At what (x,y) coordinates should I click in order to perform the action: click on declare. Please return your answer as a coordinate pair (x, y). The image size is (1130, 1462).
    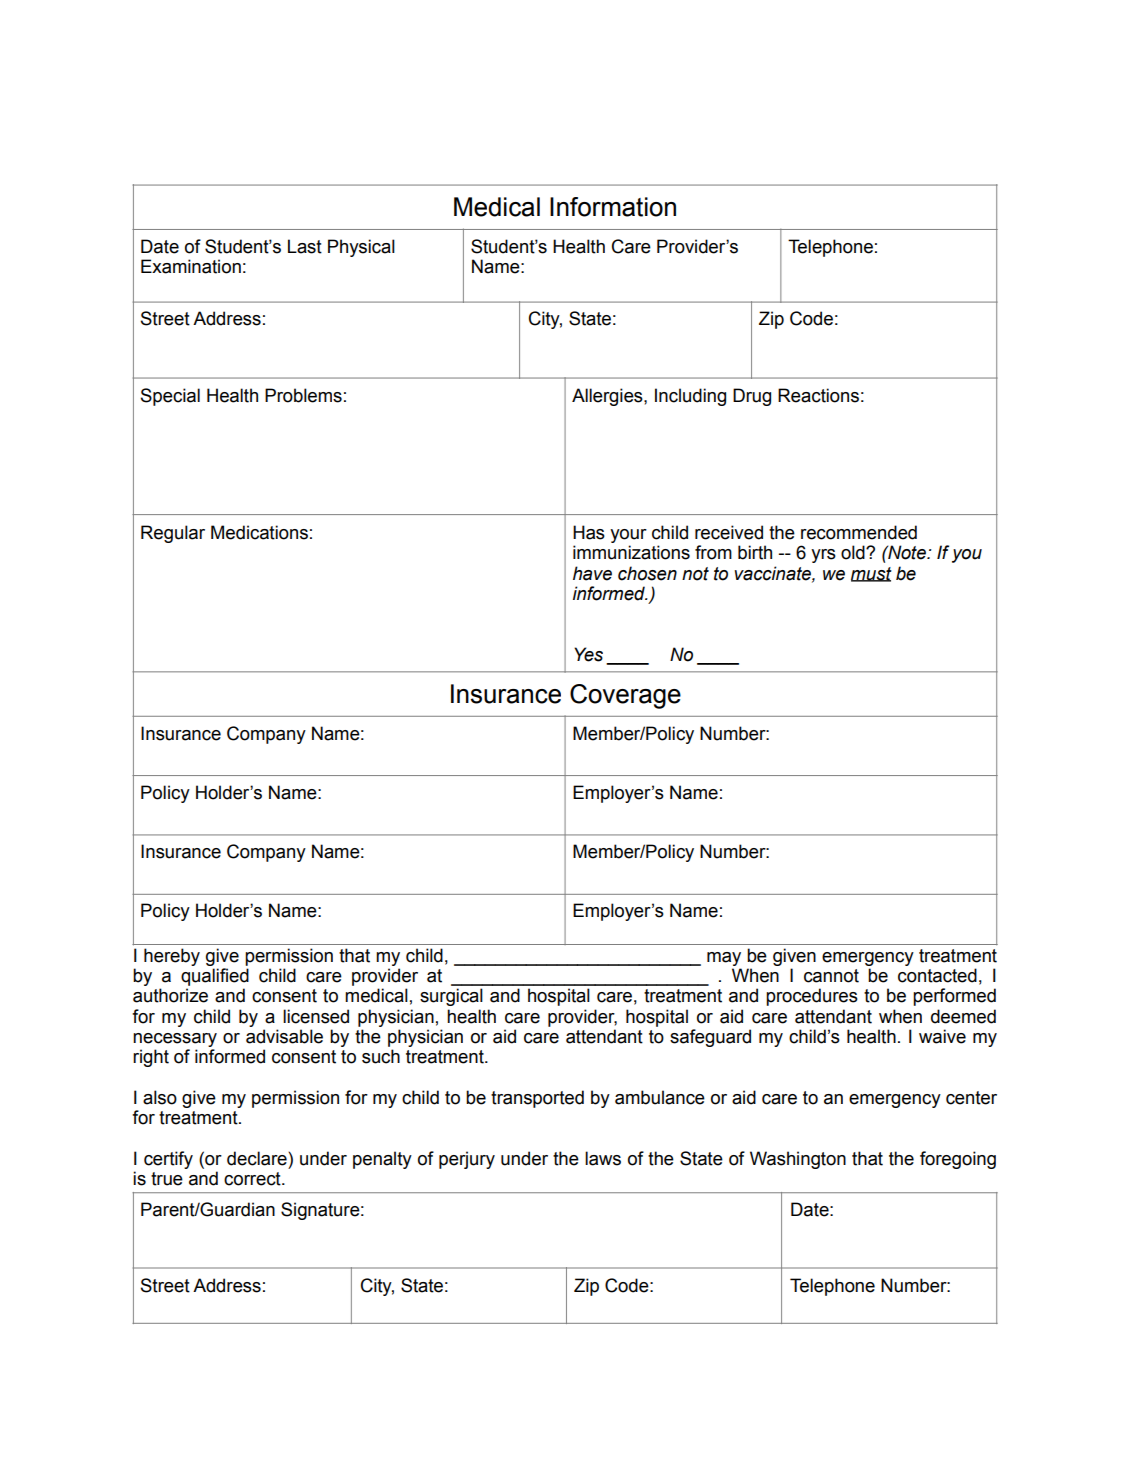
    Looking at the image, I should click on (258, 1158).
